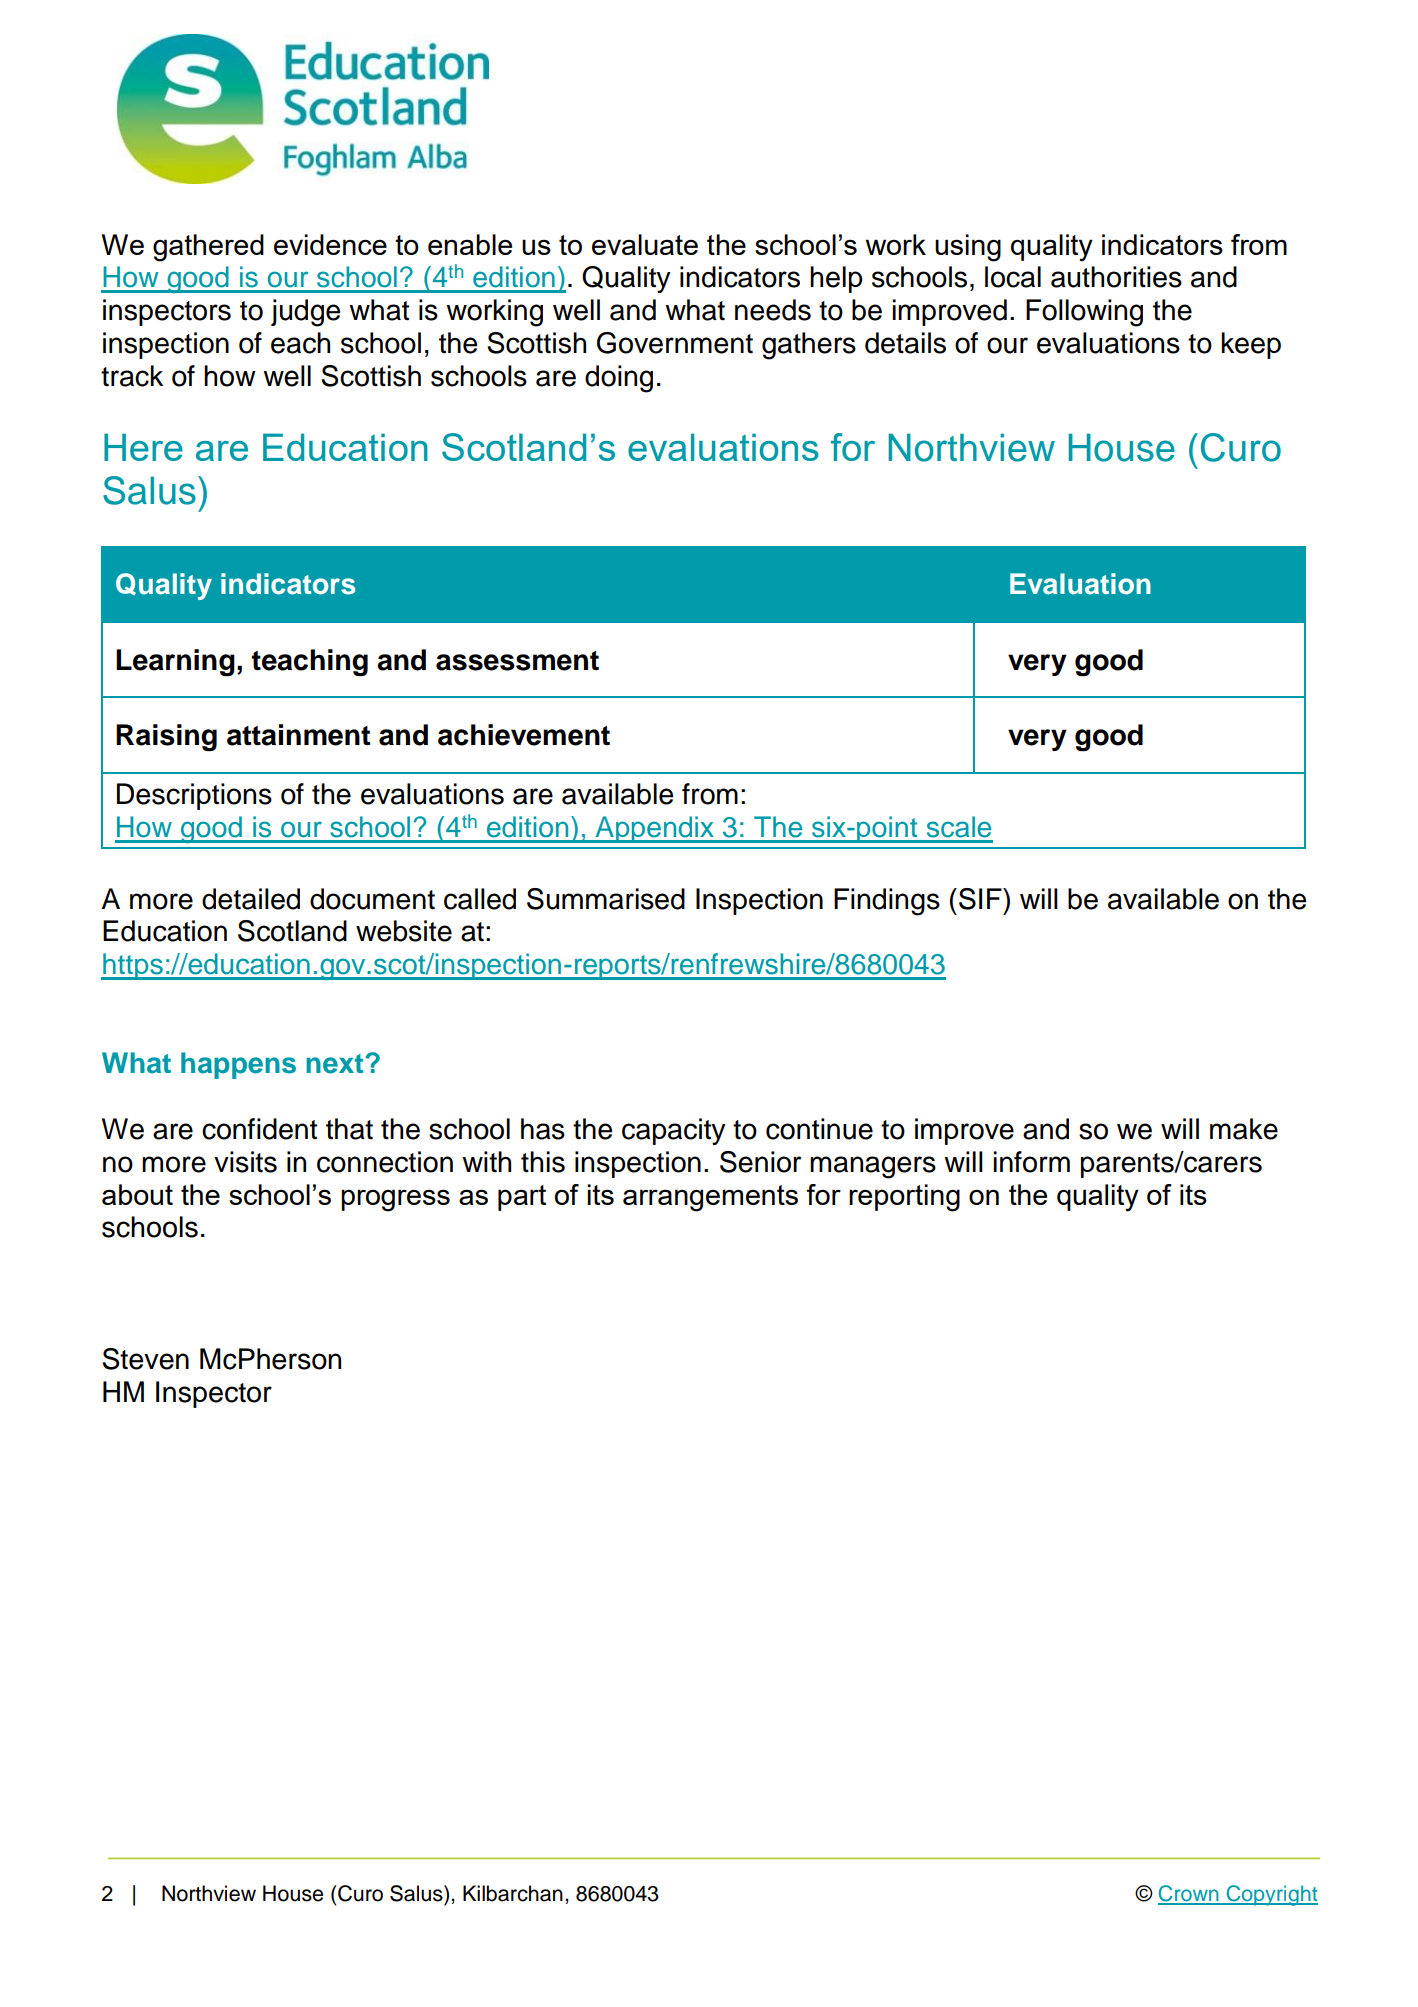  Describe the element at coordinates (395, 1200) in the document. I see `progress` at that location.
